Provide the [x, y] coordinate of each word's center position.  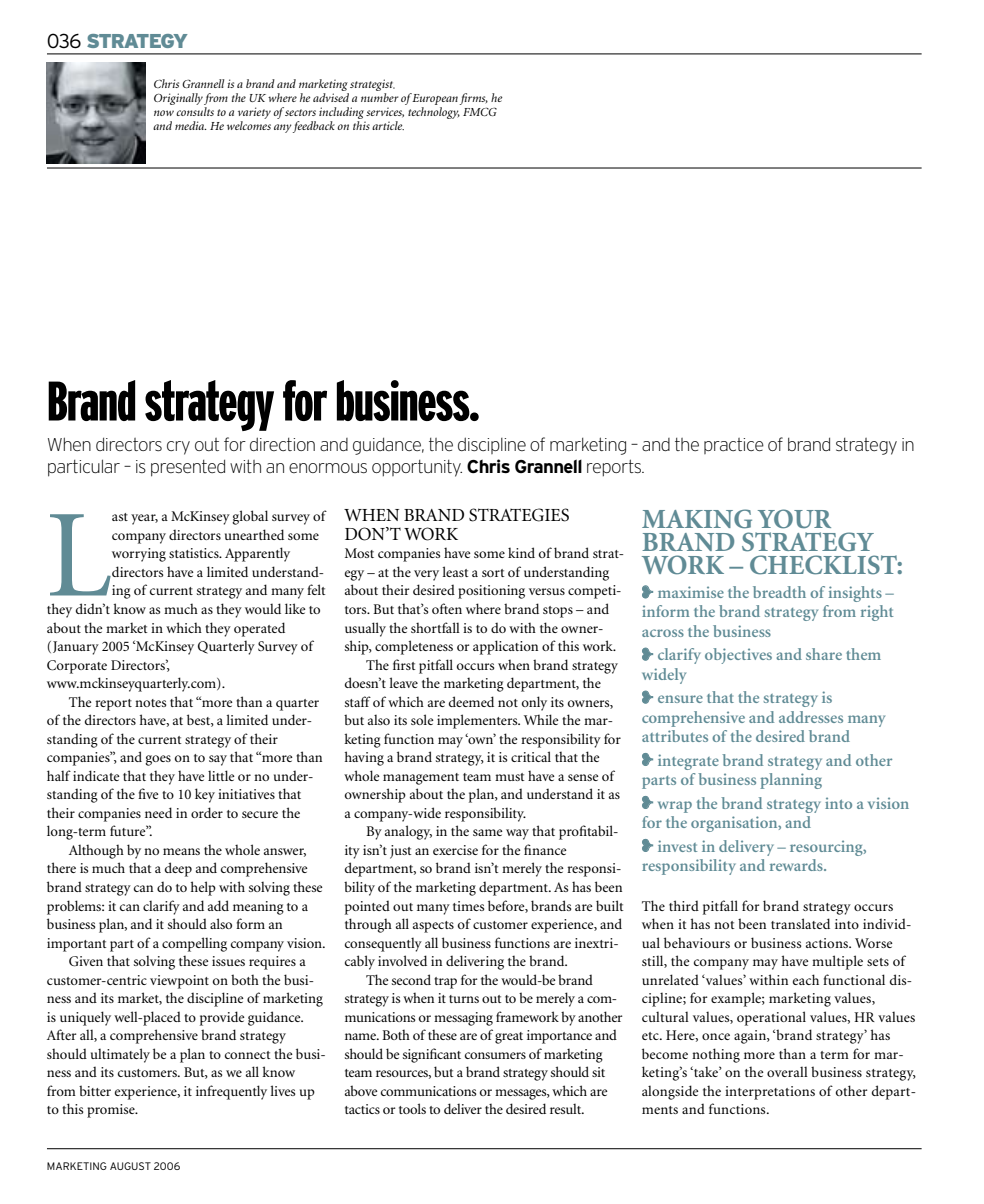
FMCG [480, 111]
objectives [738, 656]
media [191, 125]
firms [473, 100]
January [76, 648]
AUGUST [130, 1166]
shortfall [435, 627]
